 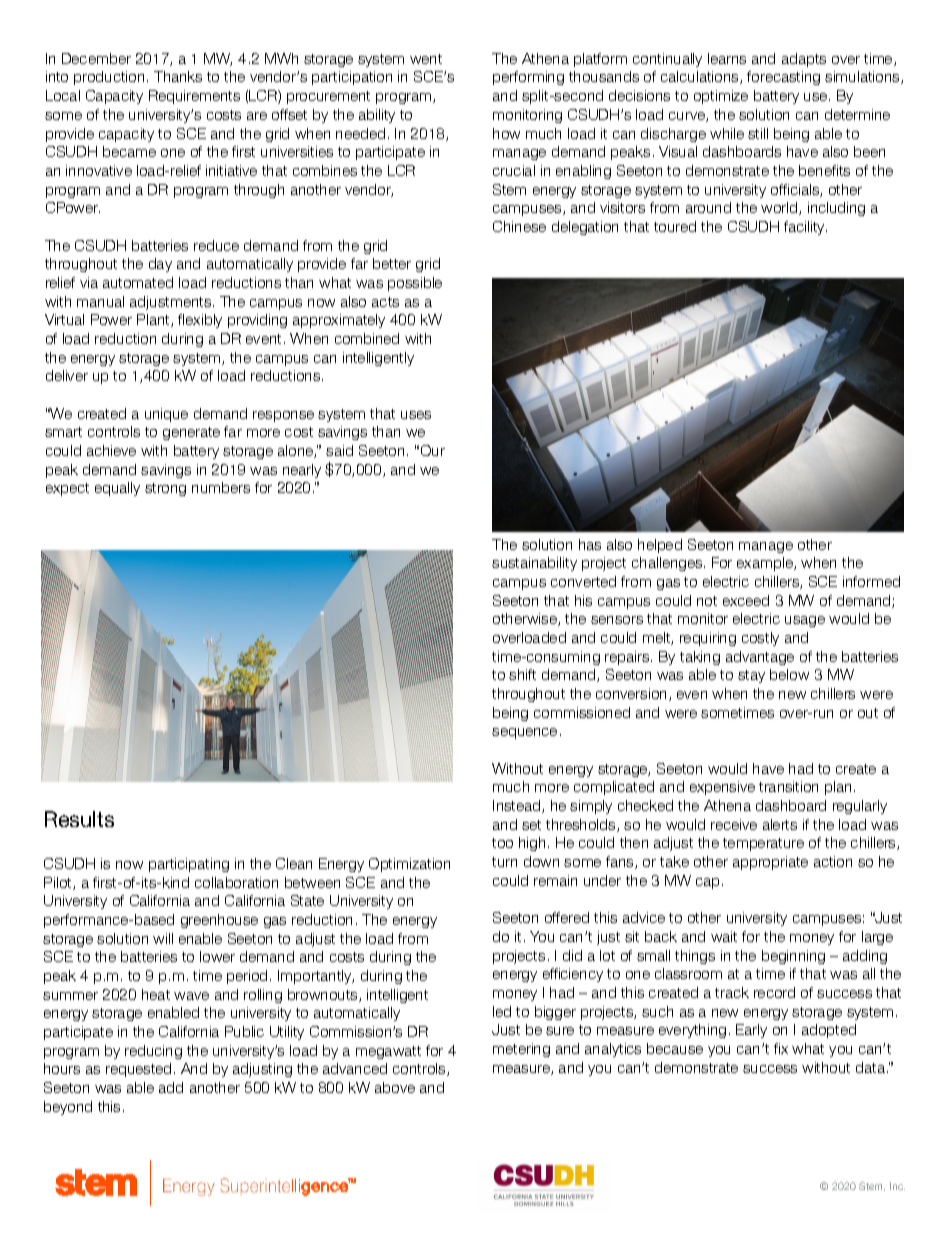 I want to click on example, so click(x=766, y=564).
